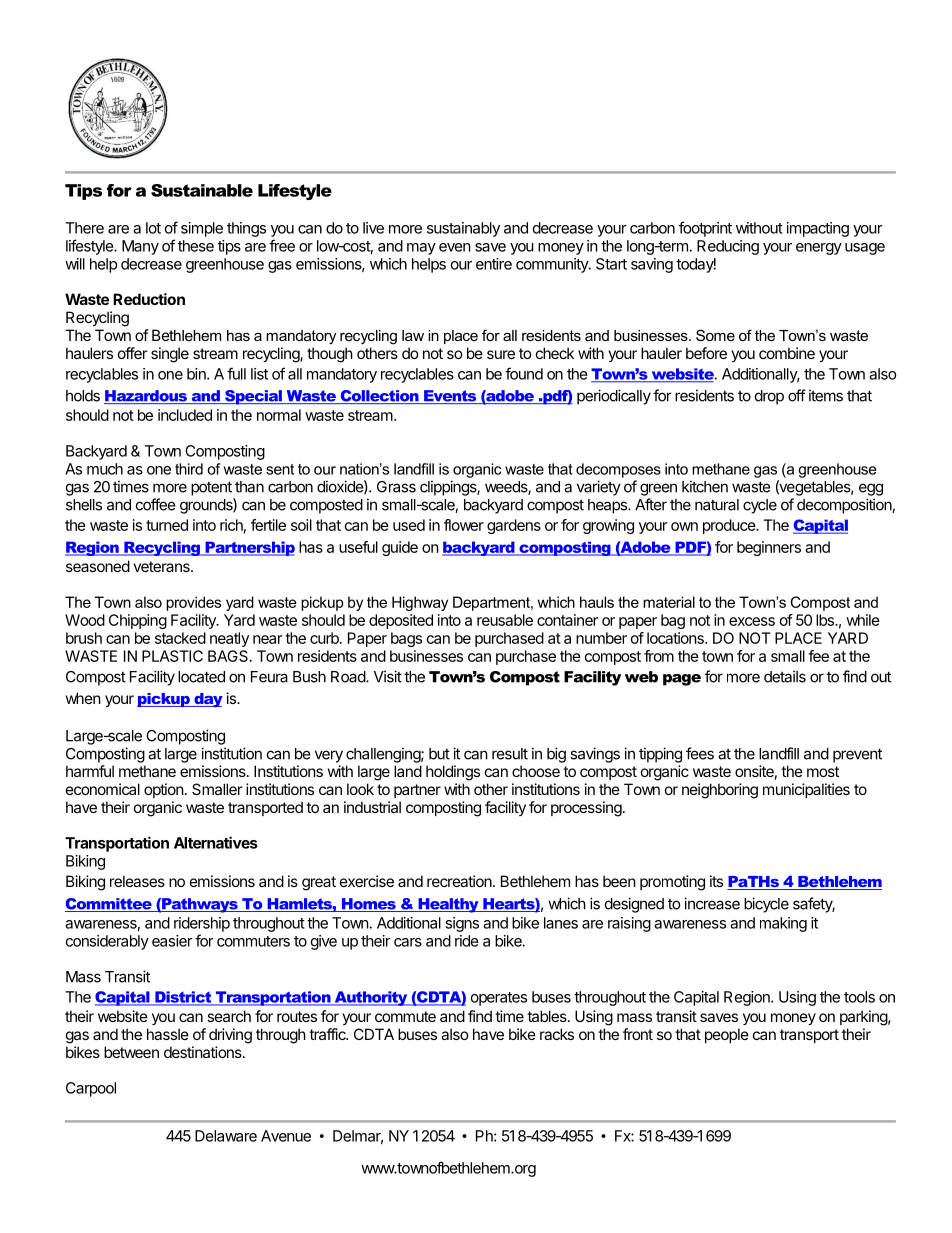 The width and height of the document is (952, 1233). Describe the element at coordinates (167, 525) in the document. I see `turned` at that location.
